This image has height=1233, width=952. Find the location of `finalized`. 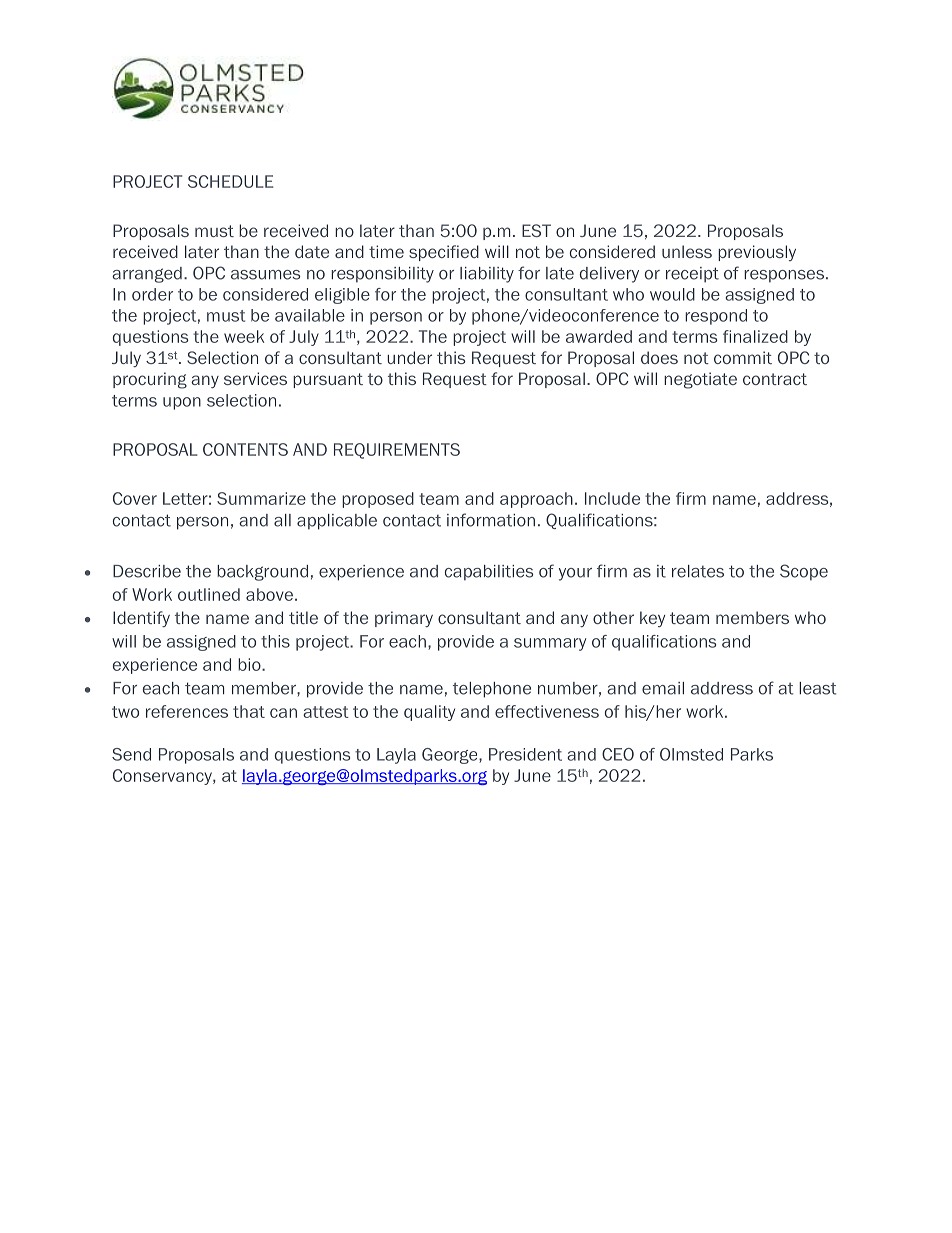

finalized is located at coordinates (755, 336).
